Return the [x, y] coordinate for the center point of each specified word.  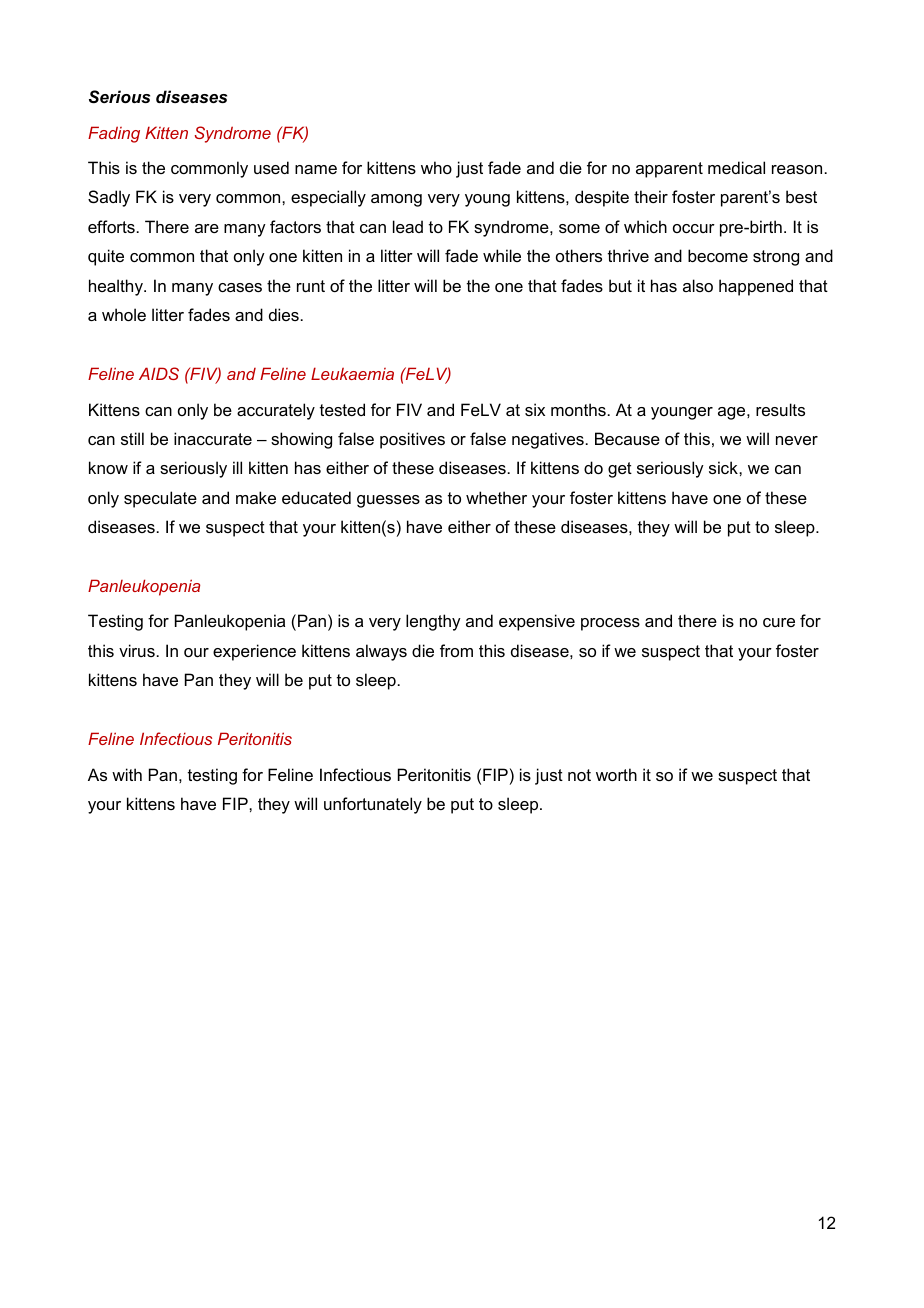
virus [137, 650]
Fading [114, 134]
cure [779, 622]
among [396, 200]
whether [496, 497]
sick [724, 467]
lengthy [433, 622]
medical [736, 167]
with [127, 774]
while [502, 255]
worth [616, 774]
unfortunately [373, 805]
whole [124, 314]
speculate [160, 499]
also [698, 285]
